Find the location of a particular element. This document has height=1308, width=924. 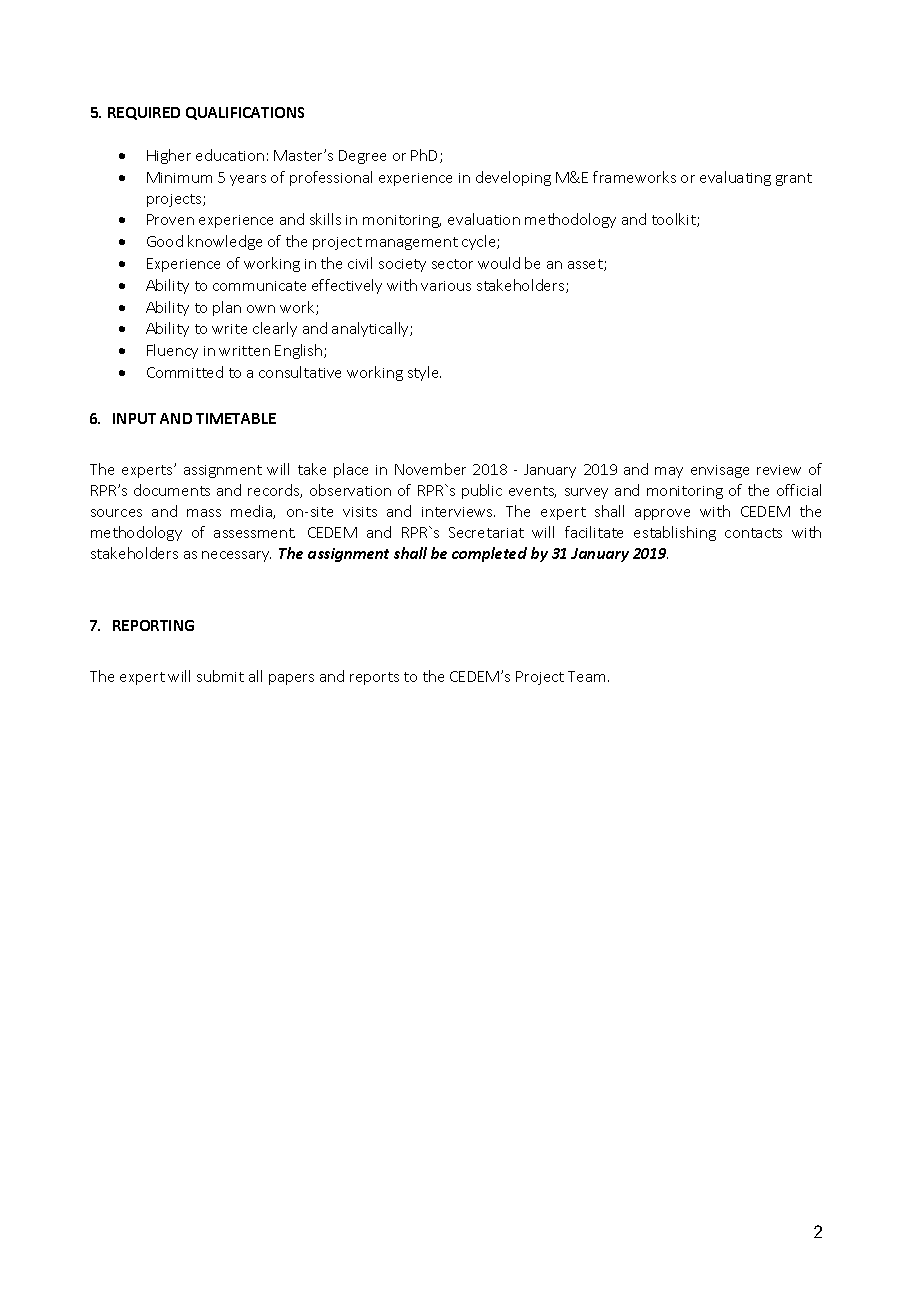

submit is located at coordinates (220, 676).
